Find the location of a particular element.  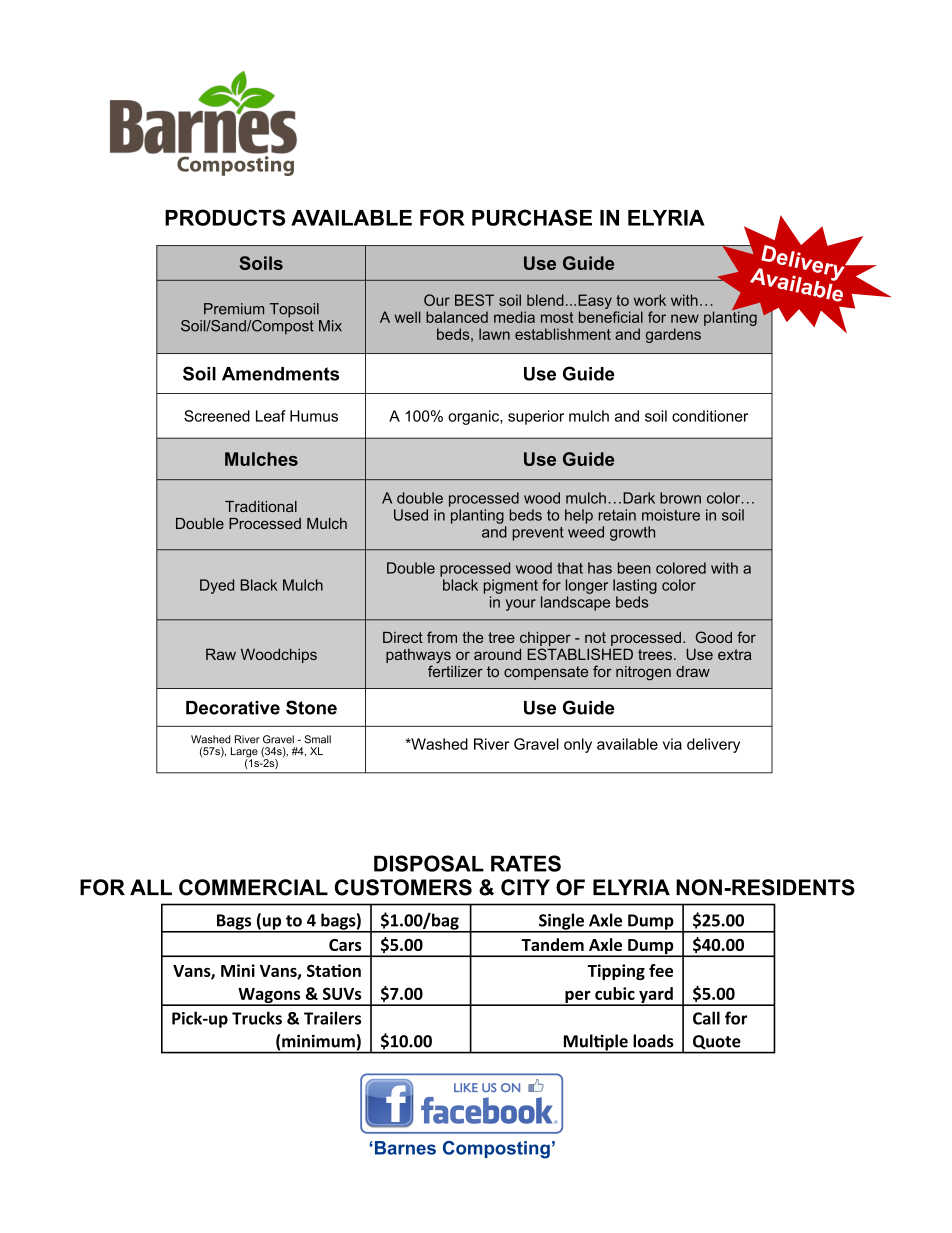

Dyed is located at coordinates (217, 586).
